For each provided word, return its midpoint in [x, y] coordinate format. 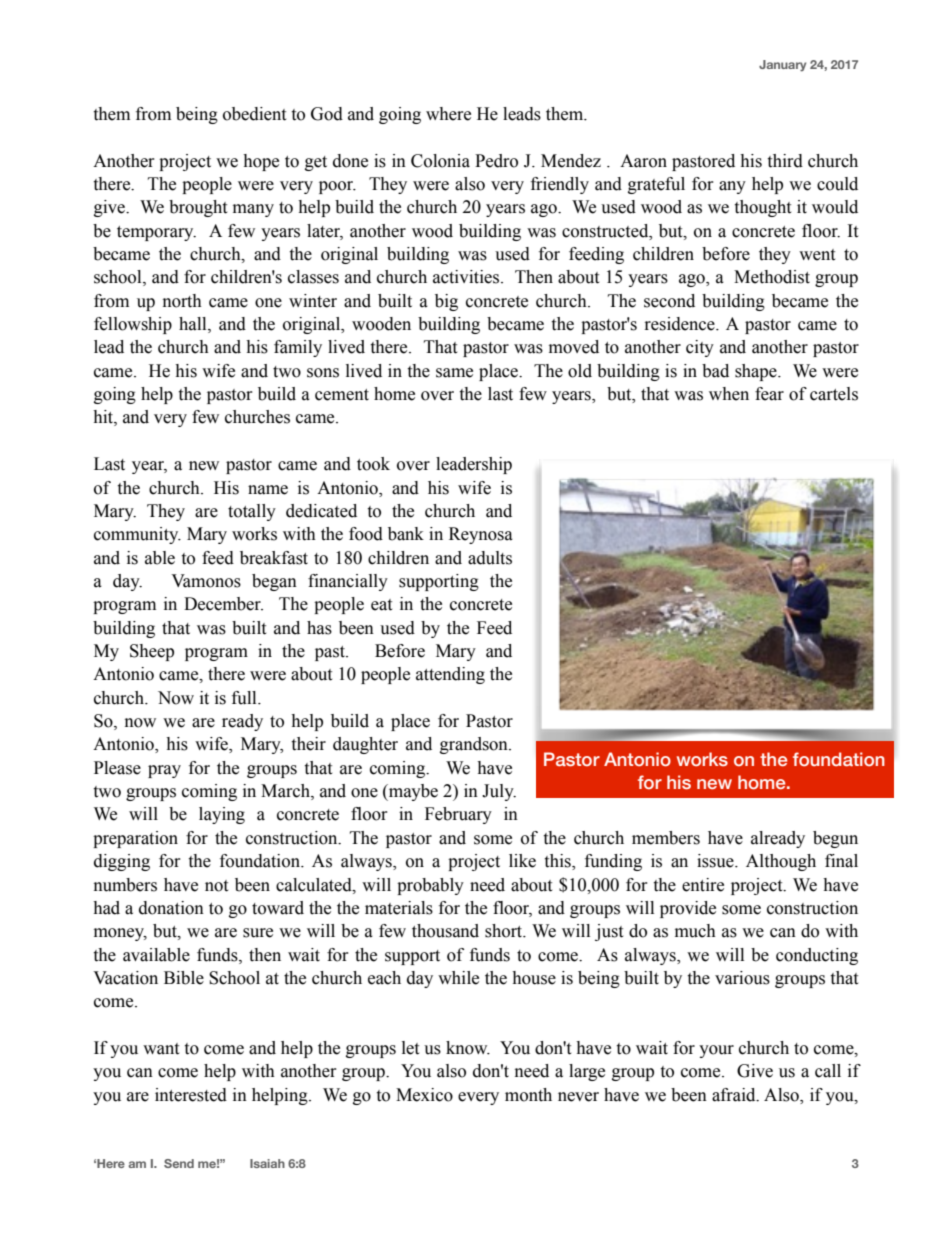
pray [164, 771]
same [454, 373]
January [782, 66]
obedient [254, 114]
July [499, 792]
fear [769, 394]
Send [179, 1163]
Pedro [496, 161]
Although [781, 862]
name [268, 490]
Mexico [424, 1095]
